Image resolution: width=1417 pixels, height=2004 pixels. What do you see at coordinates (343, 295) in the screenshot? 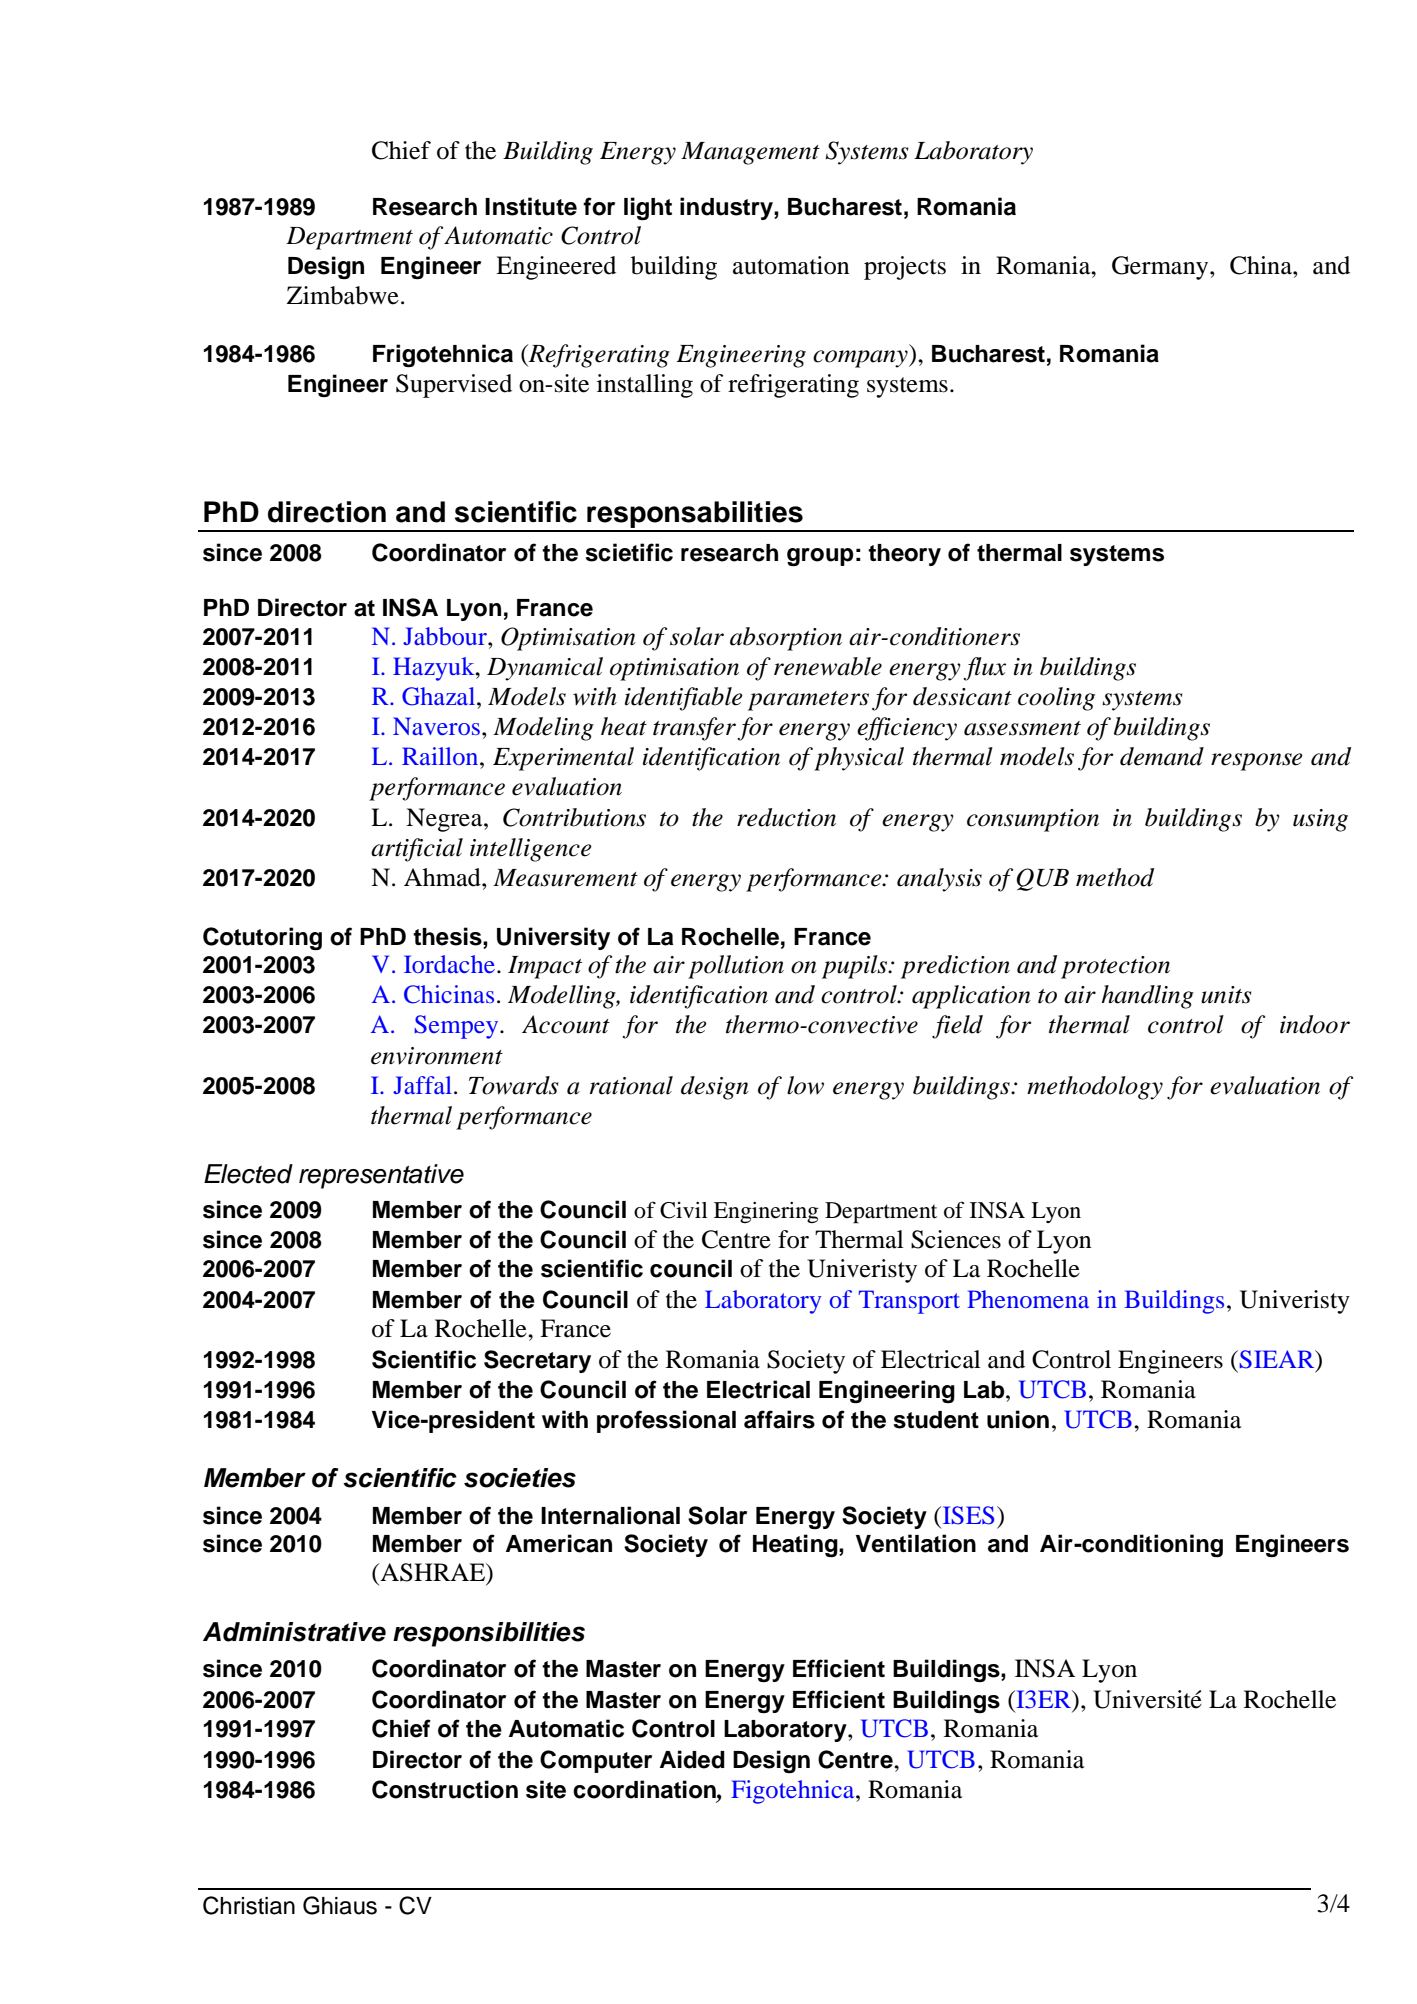
I see `Zimbabwe` at bounding box center [343, 295].
